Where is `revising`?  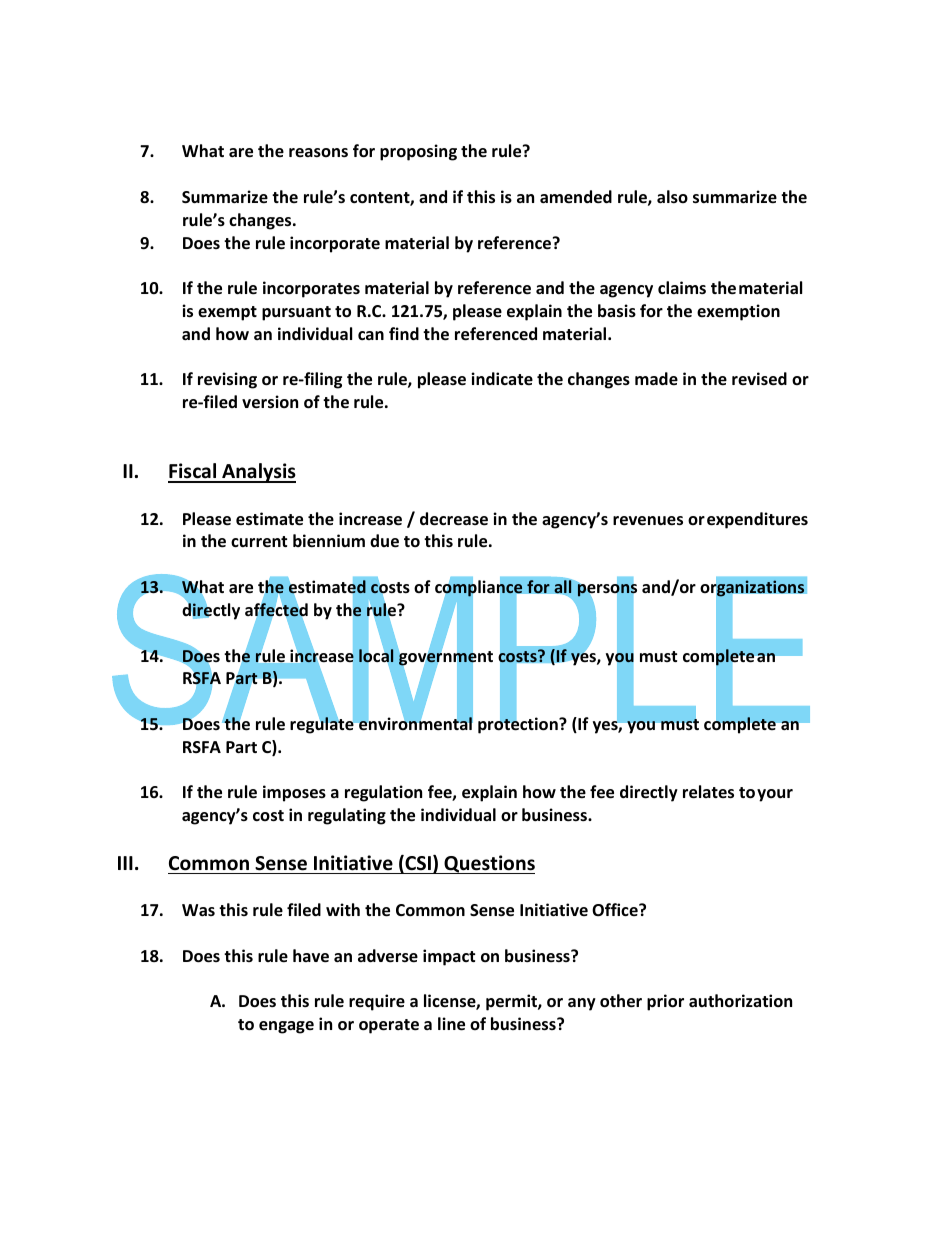
revising is located at coordinates (227, 380).
